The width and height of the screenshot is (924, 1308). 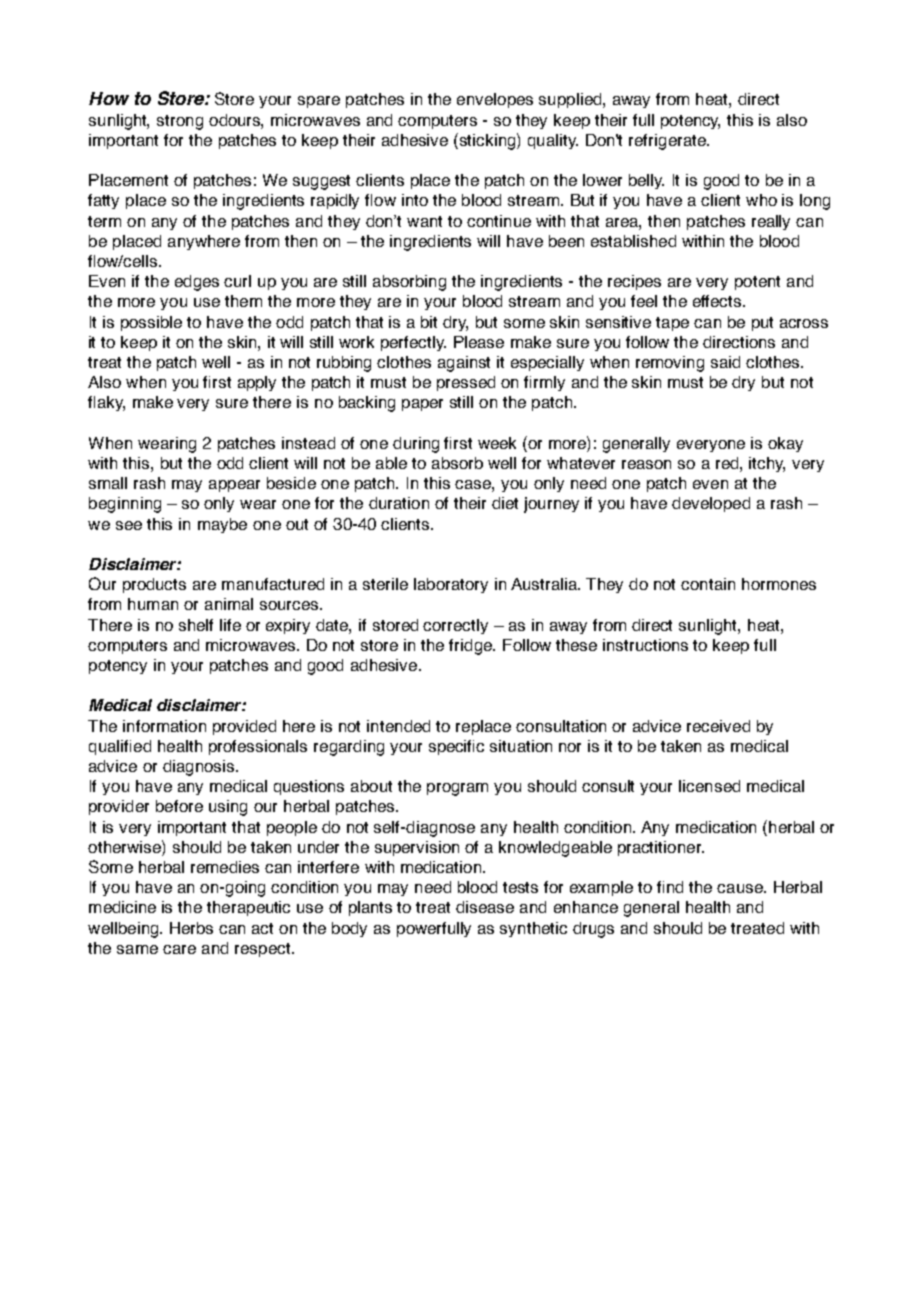 What do you see at coordinates (718, 301) in the screenshot?
I see `effects` at bounding box center [718, 301].
